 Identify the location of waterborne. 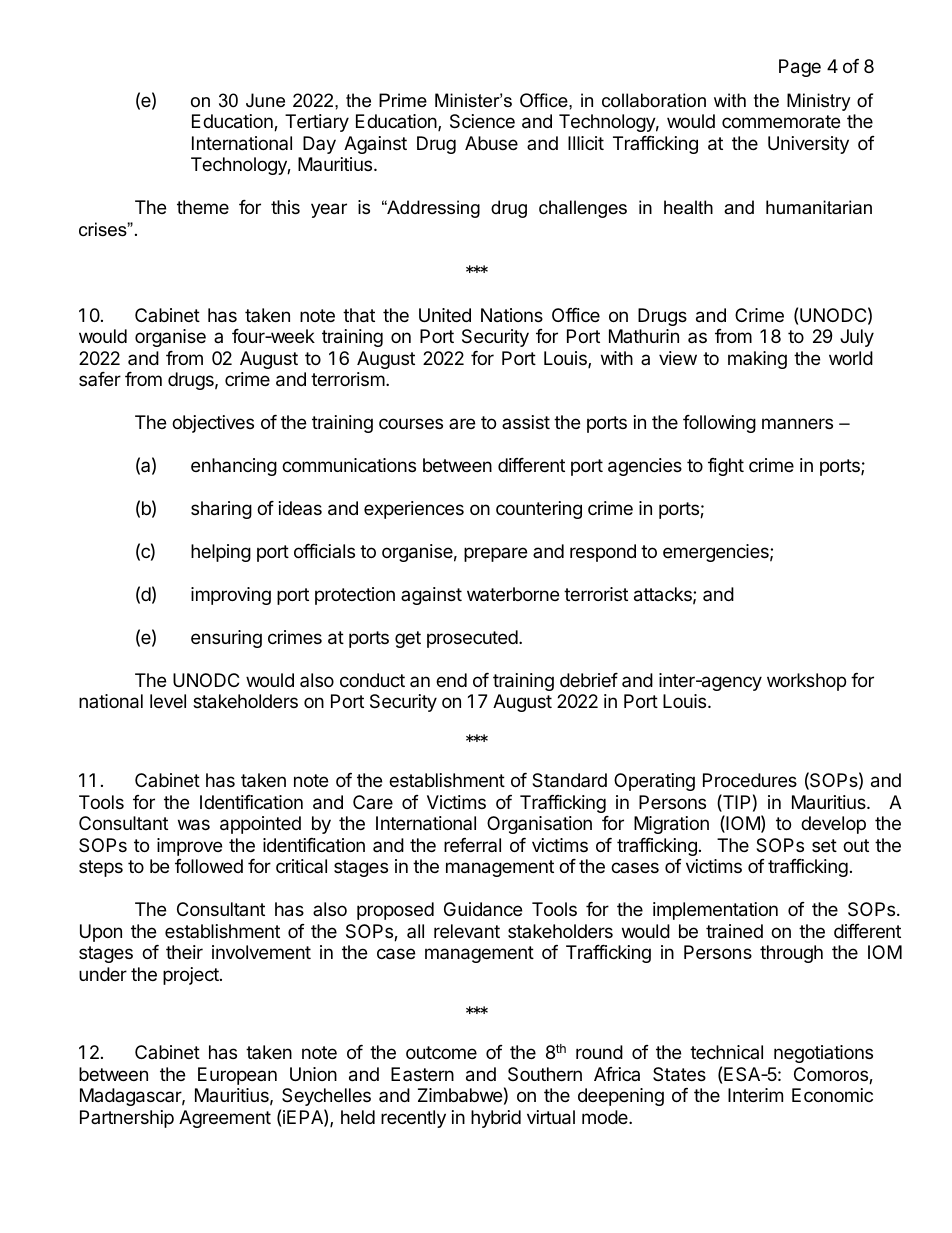
(513, 594).
